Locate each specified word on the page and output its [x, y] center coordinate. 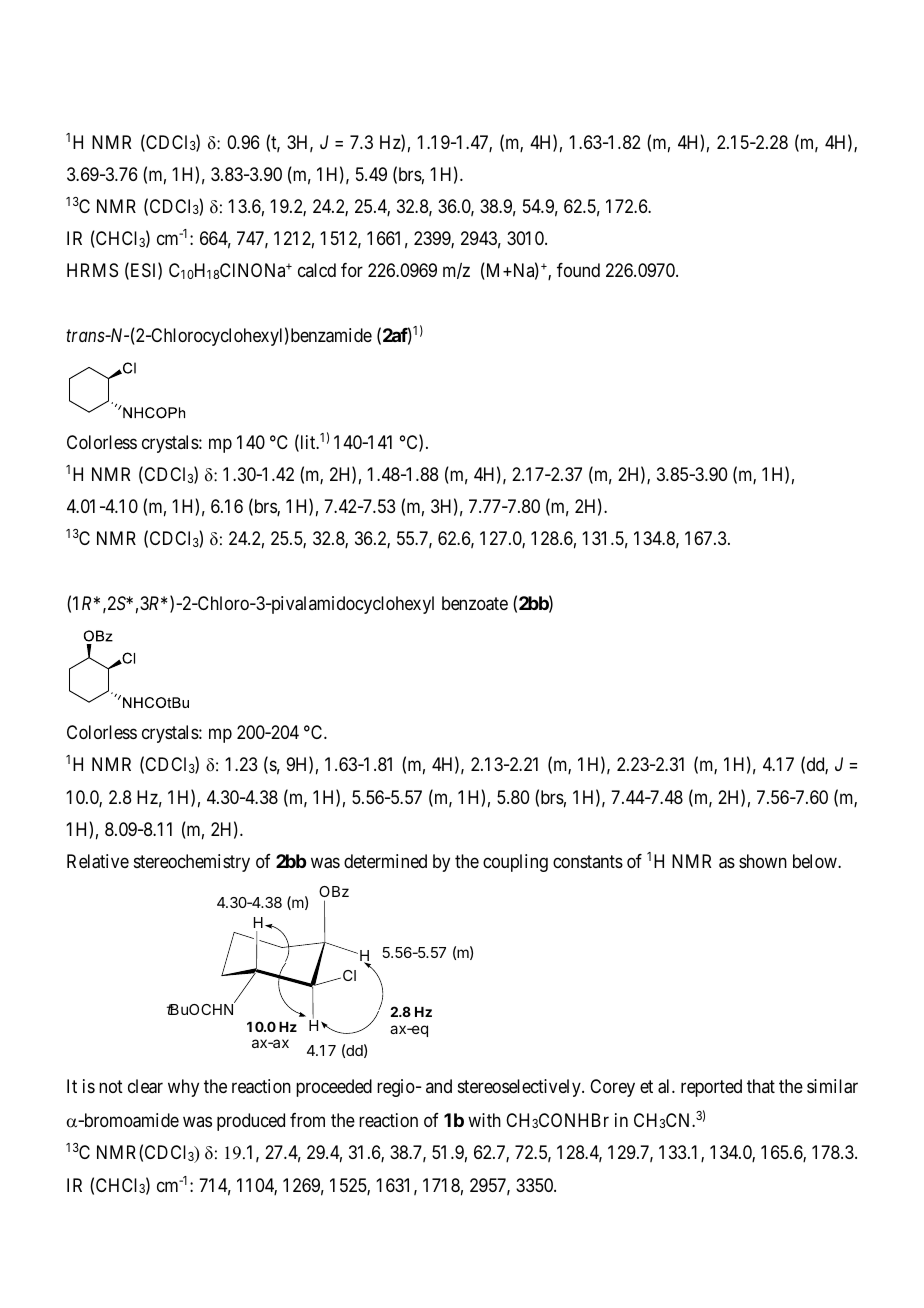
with [484, 1120]
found [578, 270]
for [352, 270]
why [183, 1088]
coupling [515, 863]
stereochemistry [192, 863]
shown [763, 861]
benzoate [475, 603]
